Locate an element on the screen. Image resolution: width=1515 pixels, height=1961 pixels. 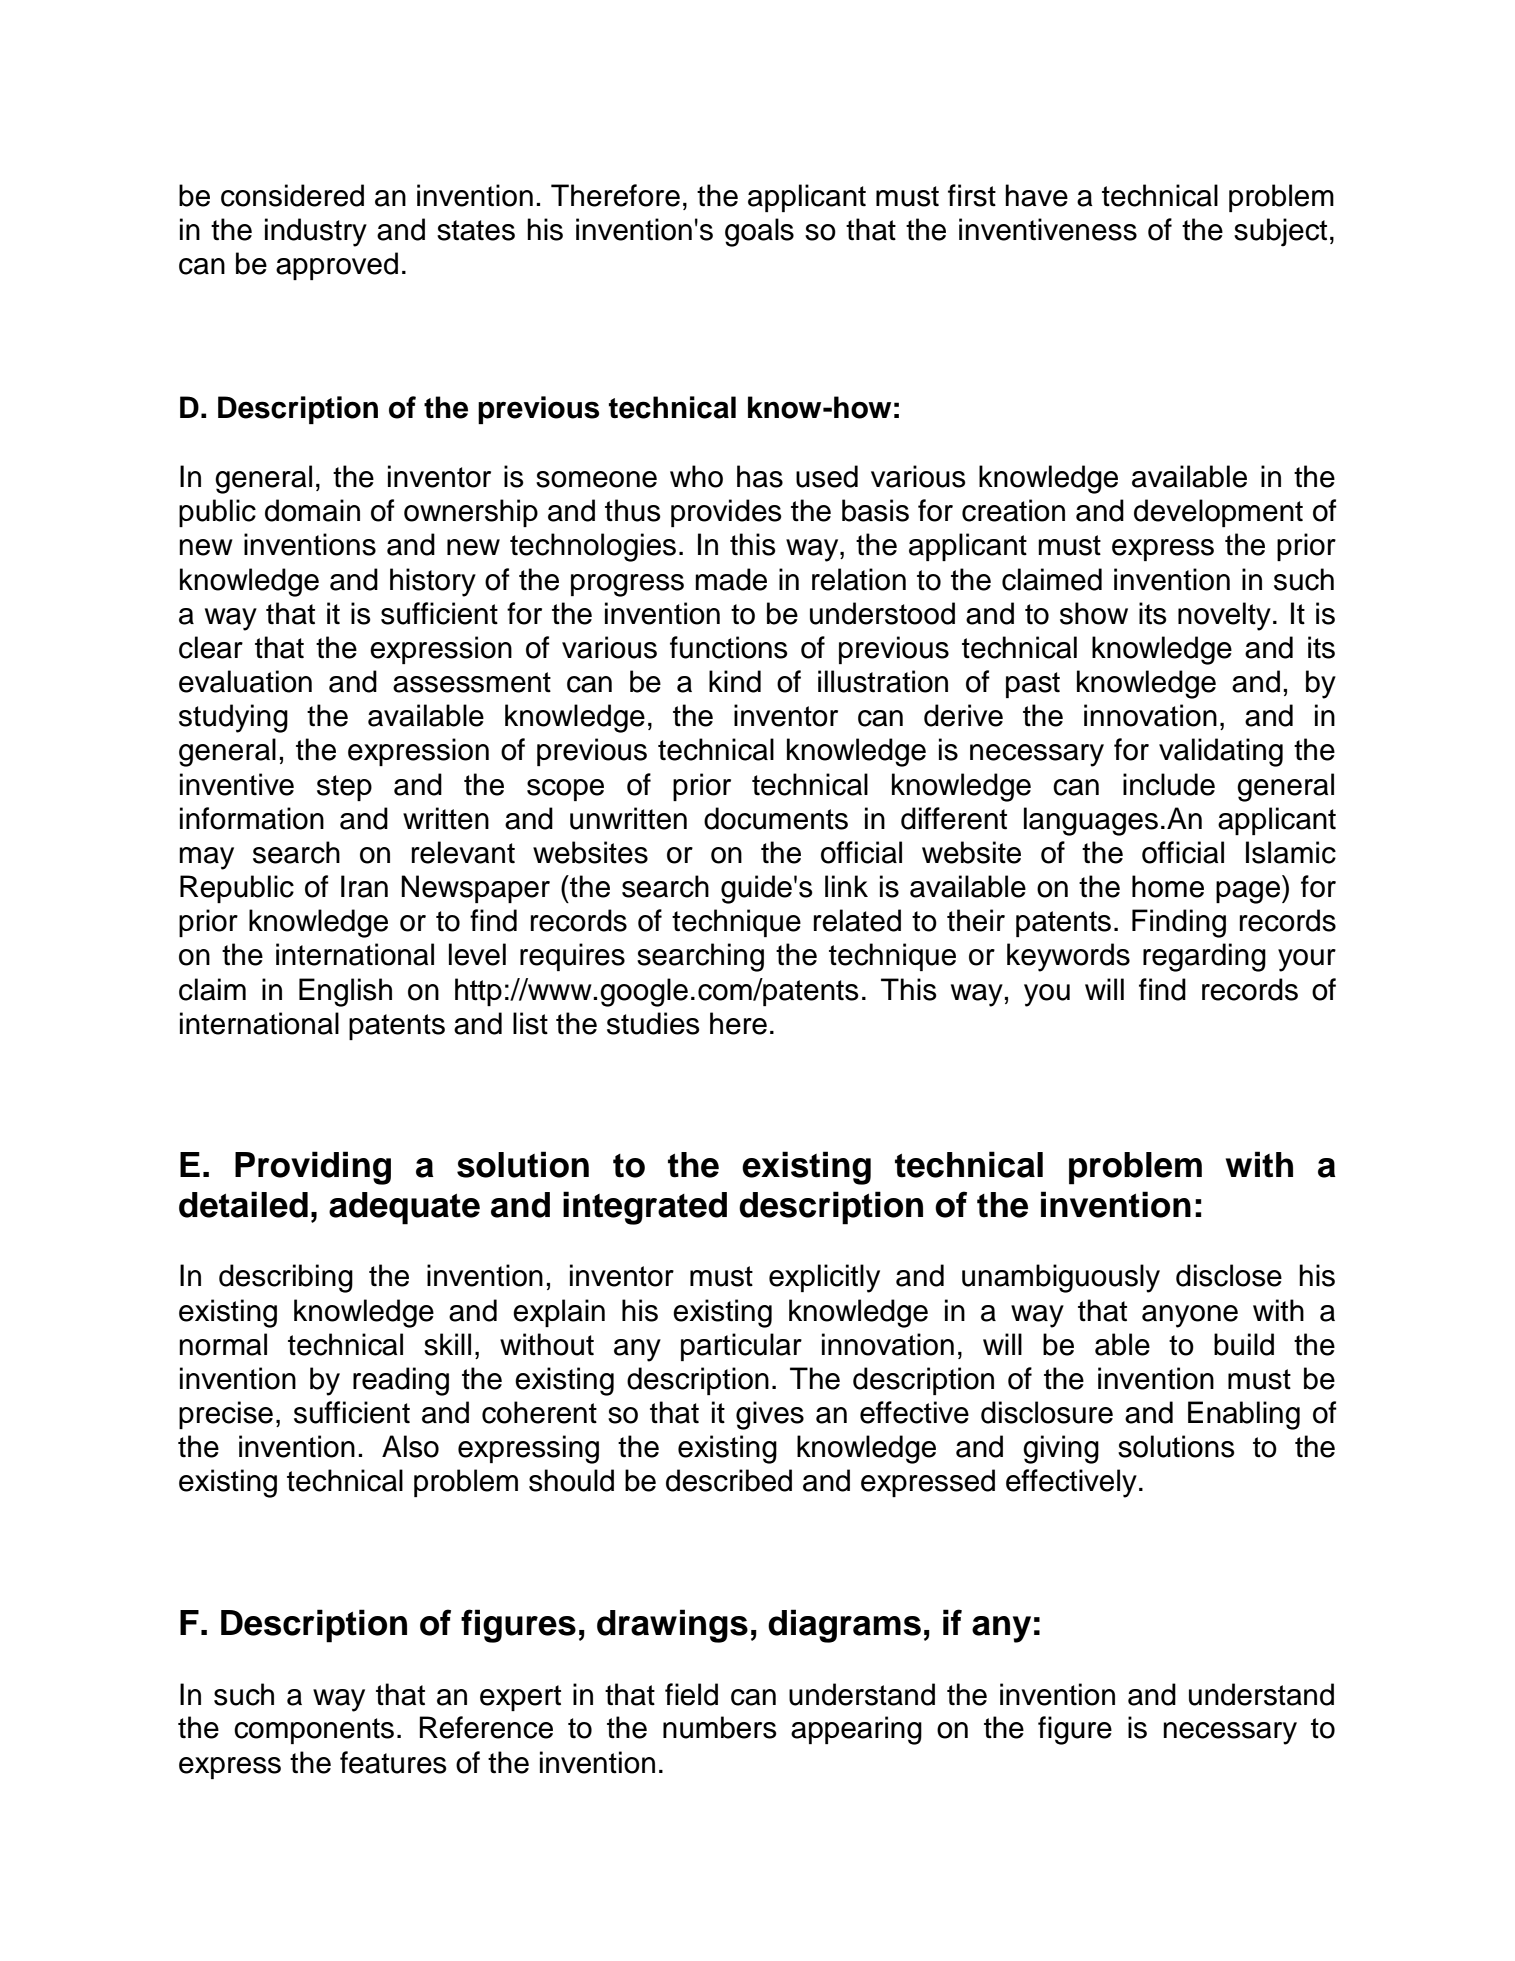
industry is located at coordinates (316, 232).
